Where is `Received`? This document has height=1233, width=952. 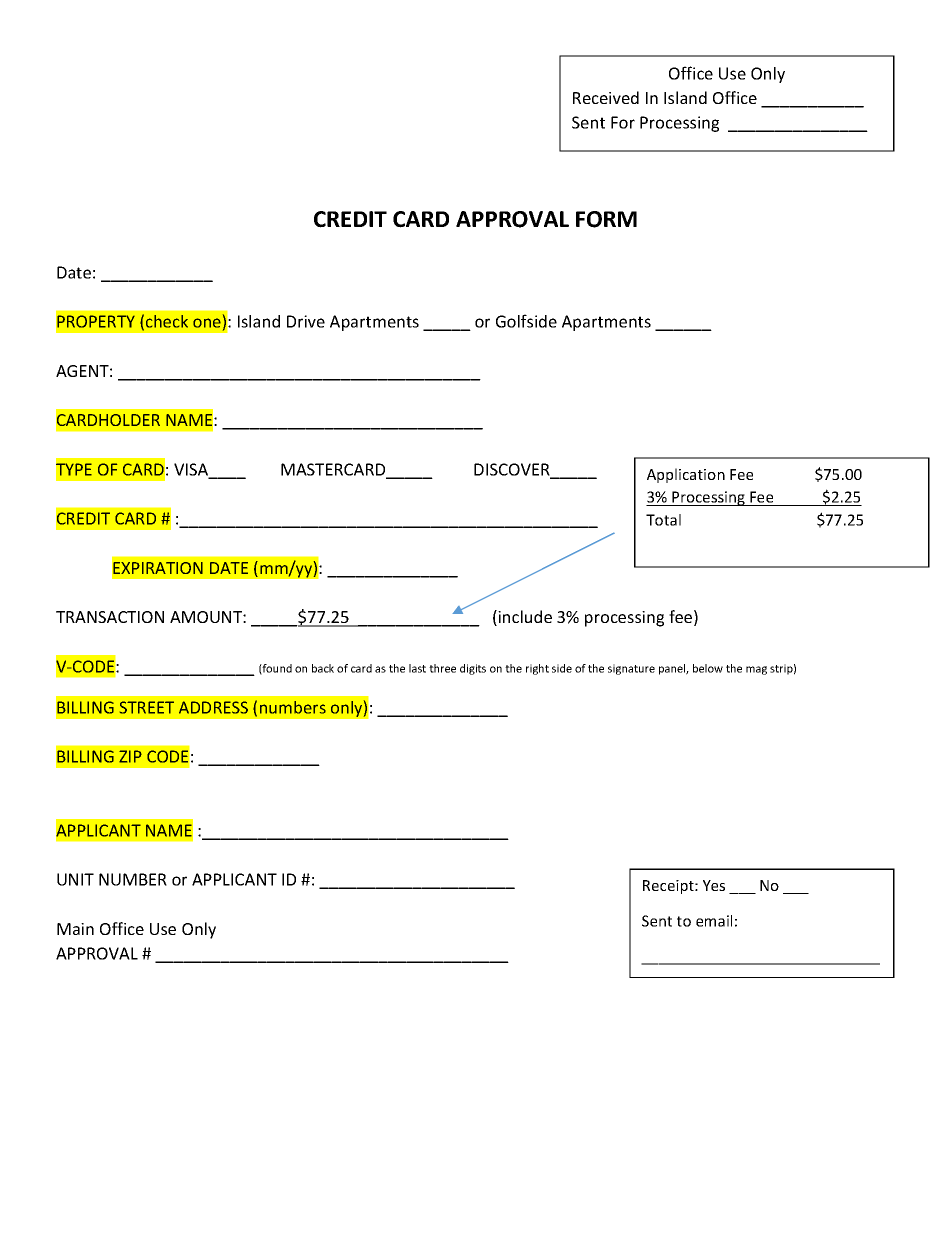 Received is located at coordinates (606, 97).
